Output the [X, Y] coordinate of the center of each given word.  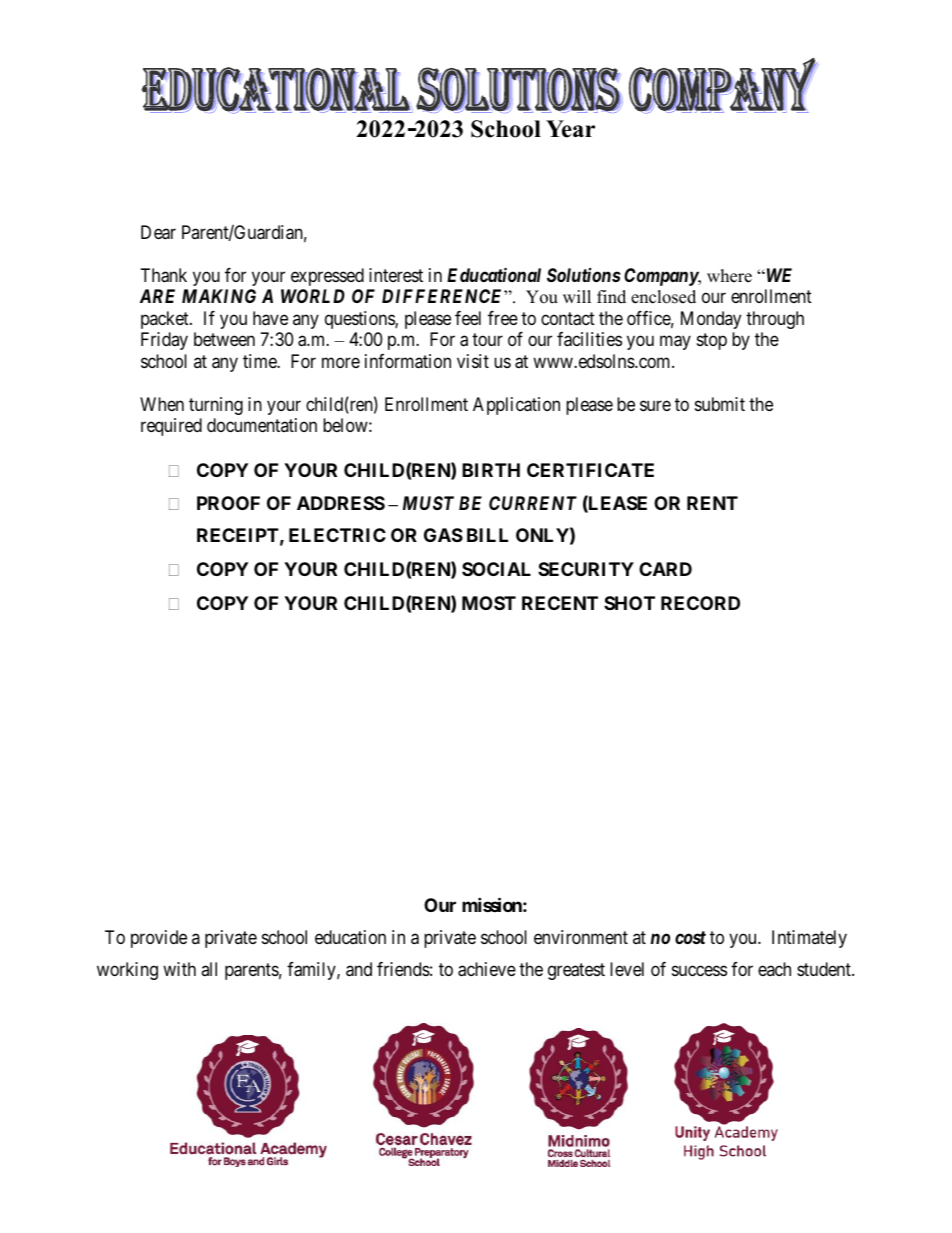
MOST [489, 603]
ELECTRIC [337, 535]
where [729, 276]
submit [720, 404]
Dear [158, 232]
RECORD [700, 603]
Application [516, 406]
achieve [487, 969]
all [209, 969]
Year [570, 129]
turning [216, 406]
